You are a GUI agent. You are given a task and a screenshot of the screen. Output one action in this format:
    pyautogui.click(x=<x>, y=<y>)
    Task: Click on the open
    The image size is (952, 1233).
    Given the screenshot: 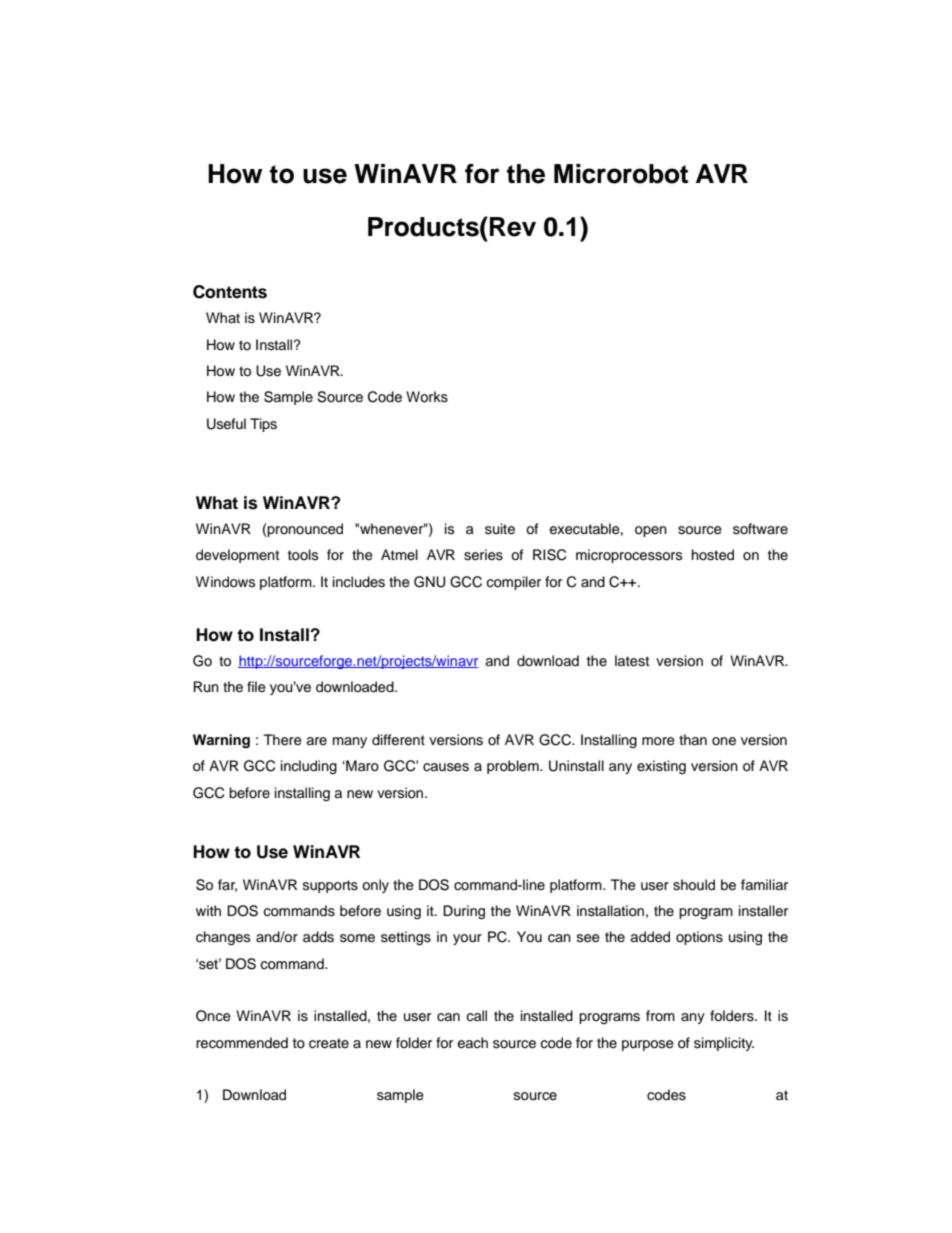 What is the action you would take?
    pyautogui.click(x=651, y=531)
